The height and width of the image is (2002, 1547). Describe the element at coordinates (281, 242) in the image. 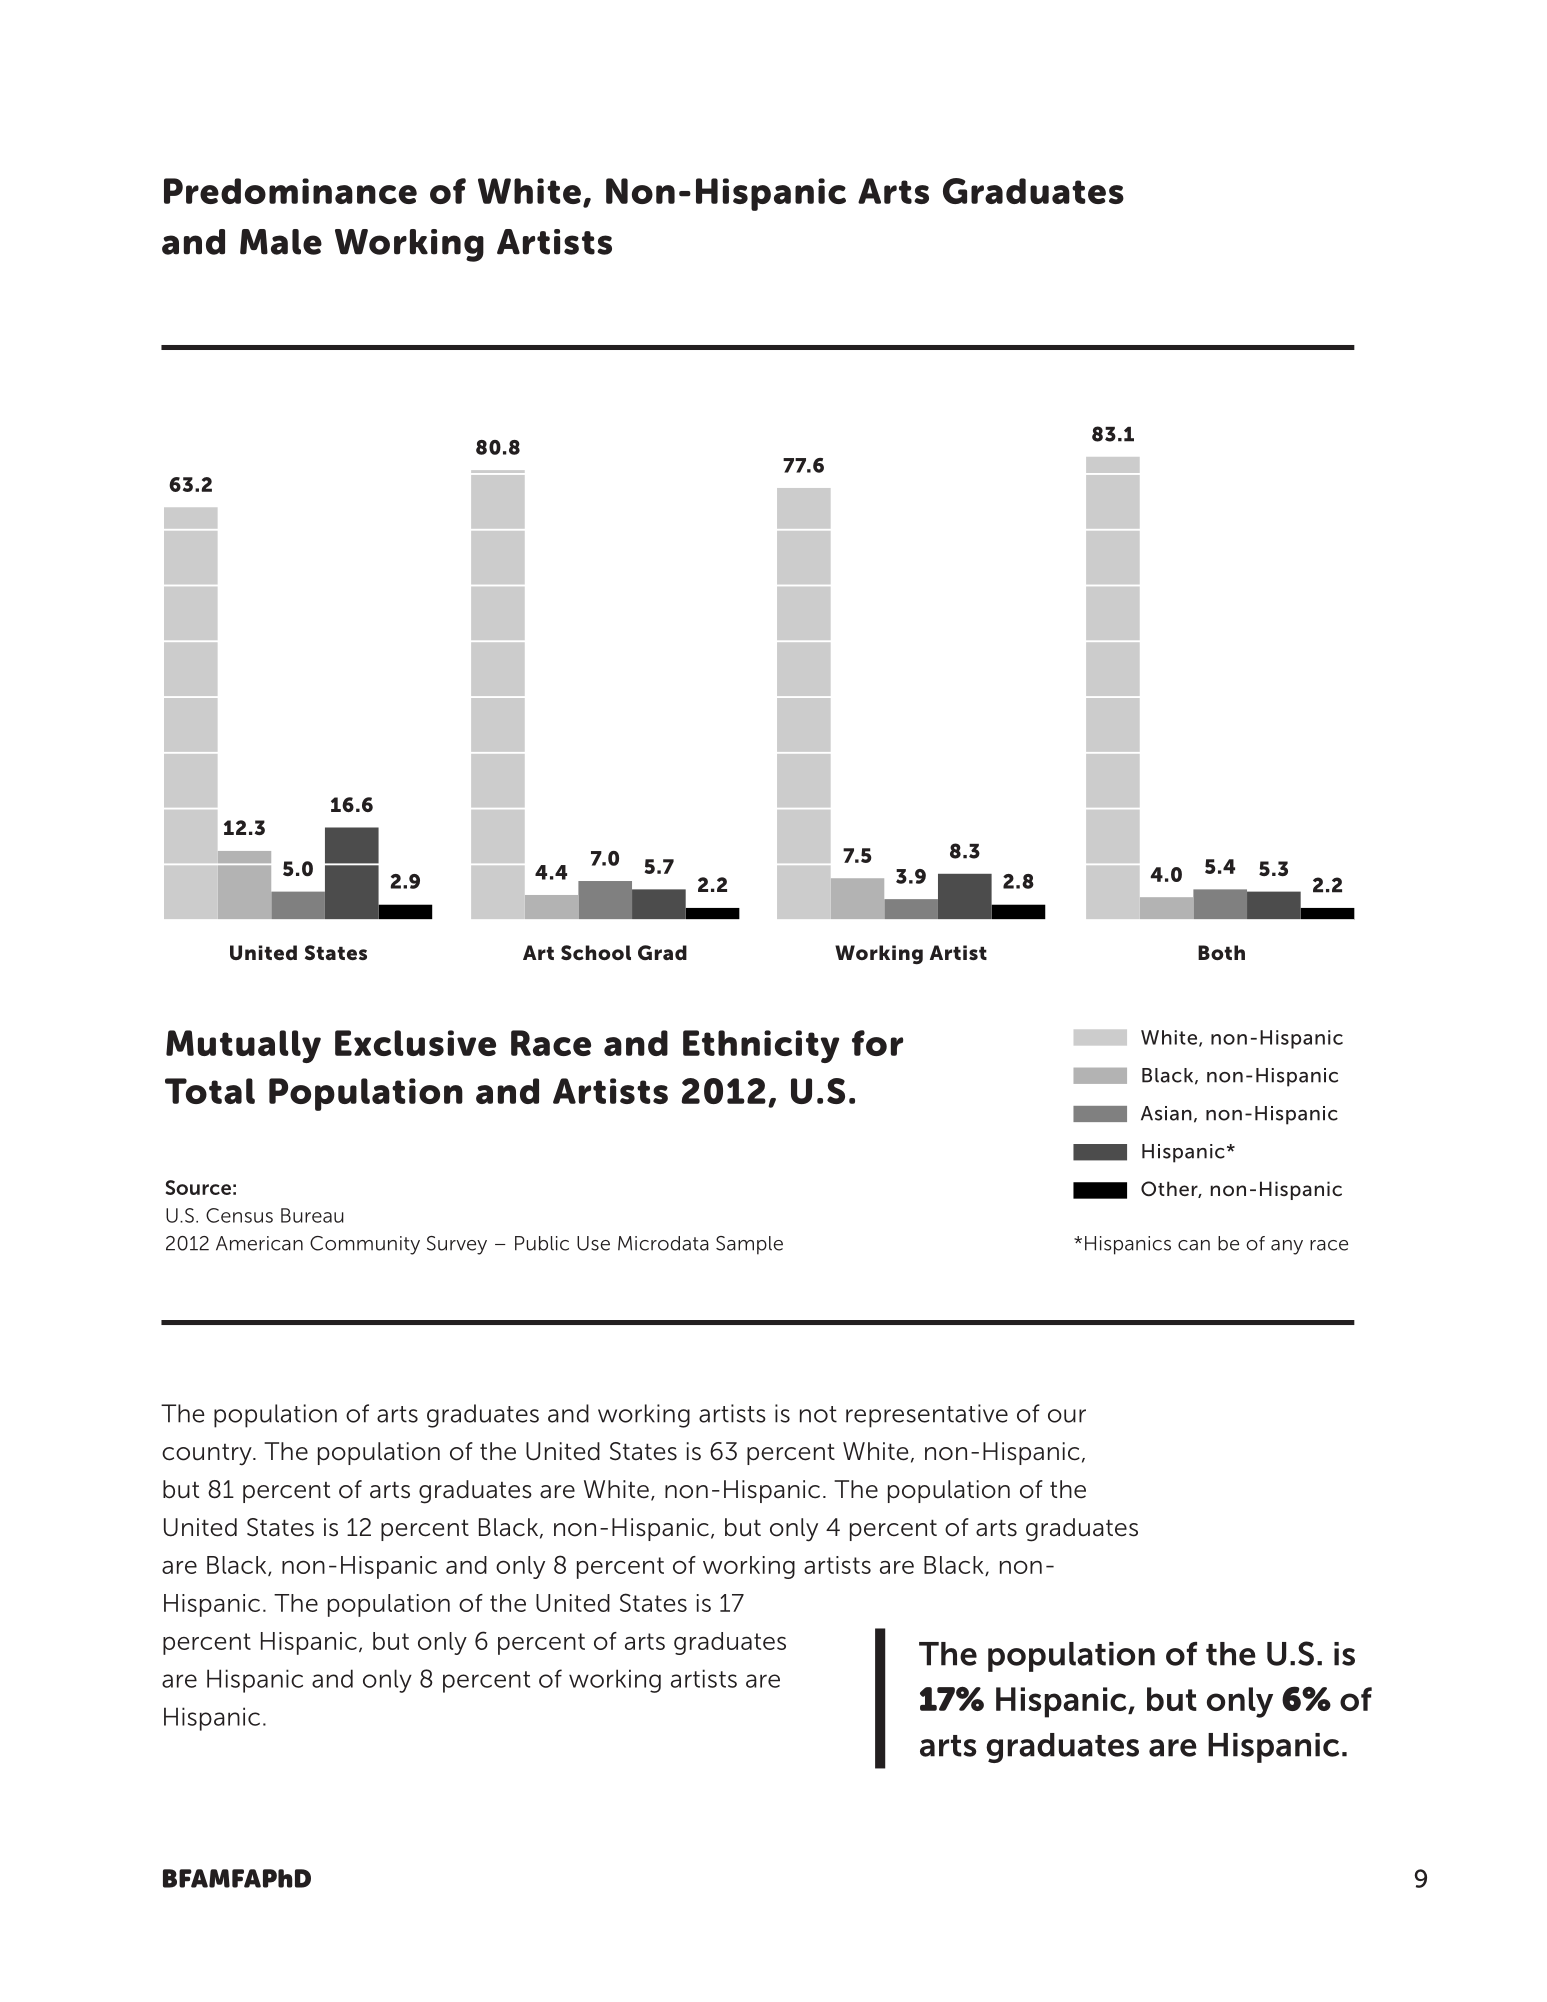

I see `Male` at that location.
